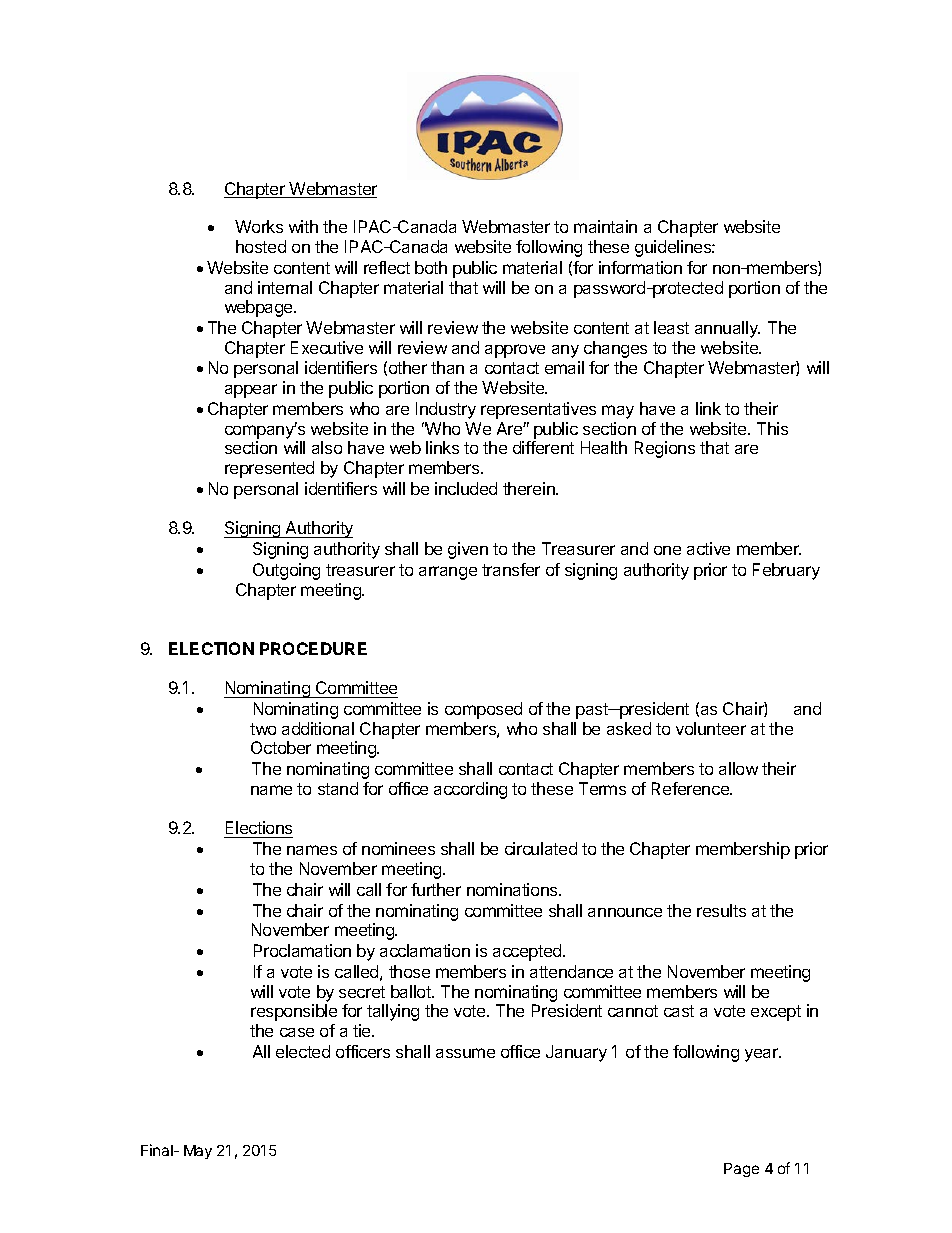  What do you see at coordinates (541, 848) in the image?
I see `circulated` at bounding box center [541, 848].
